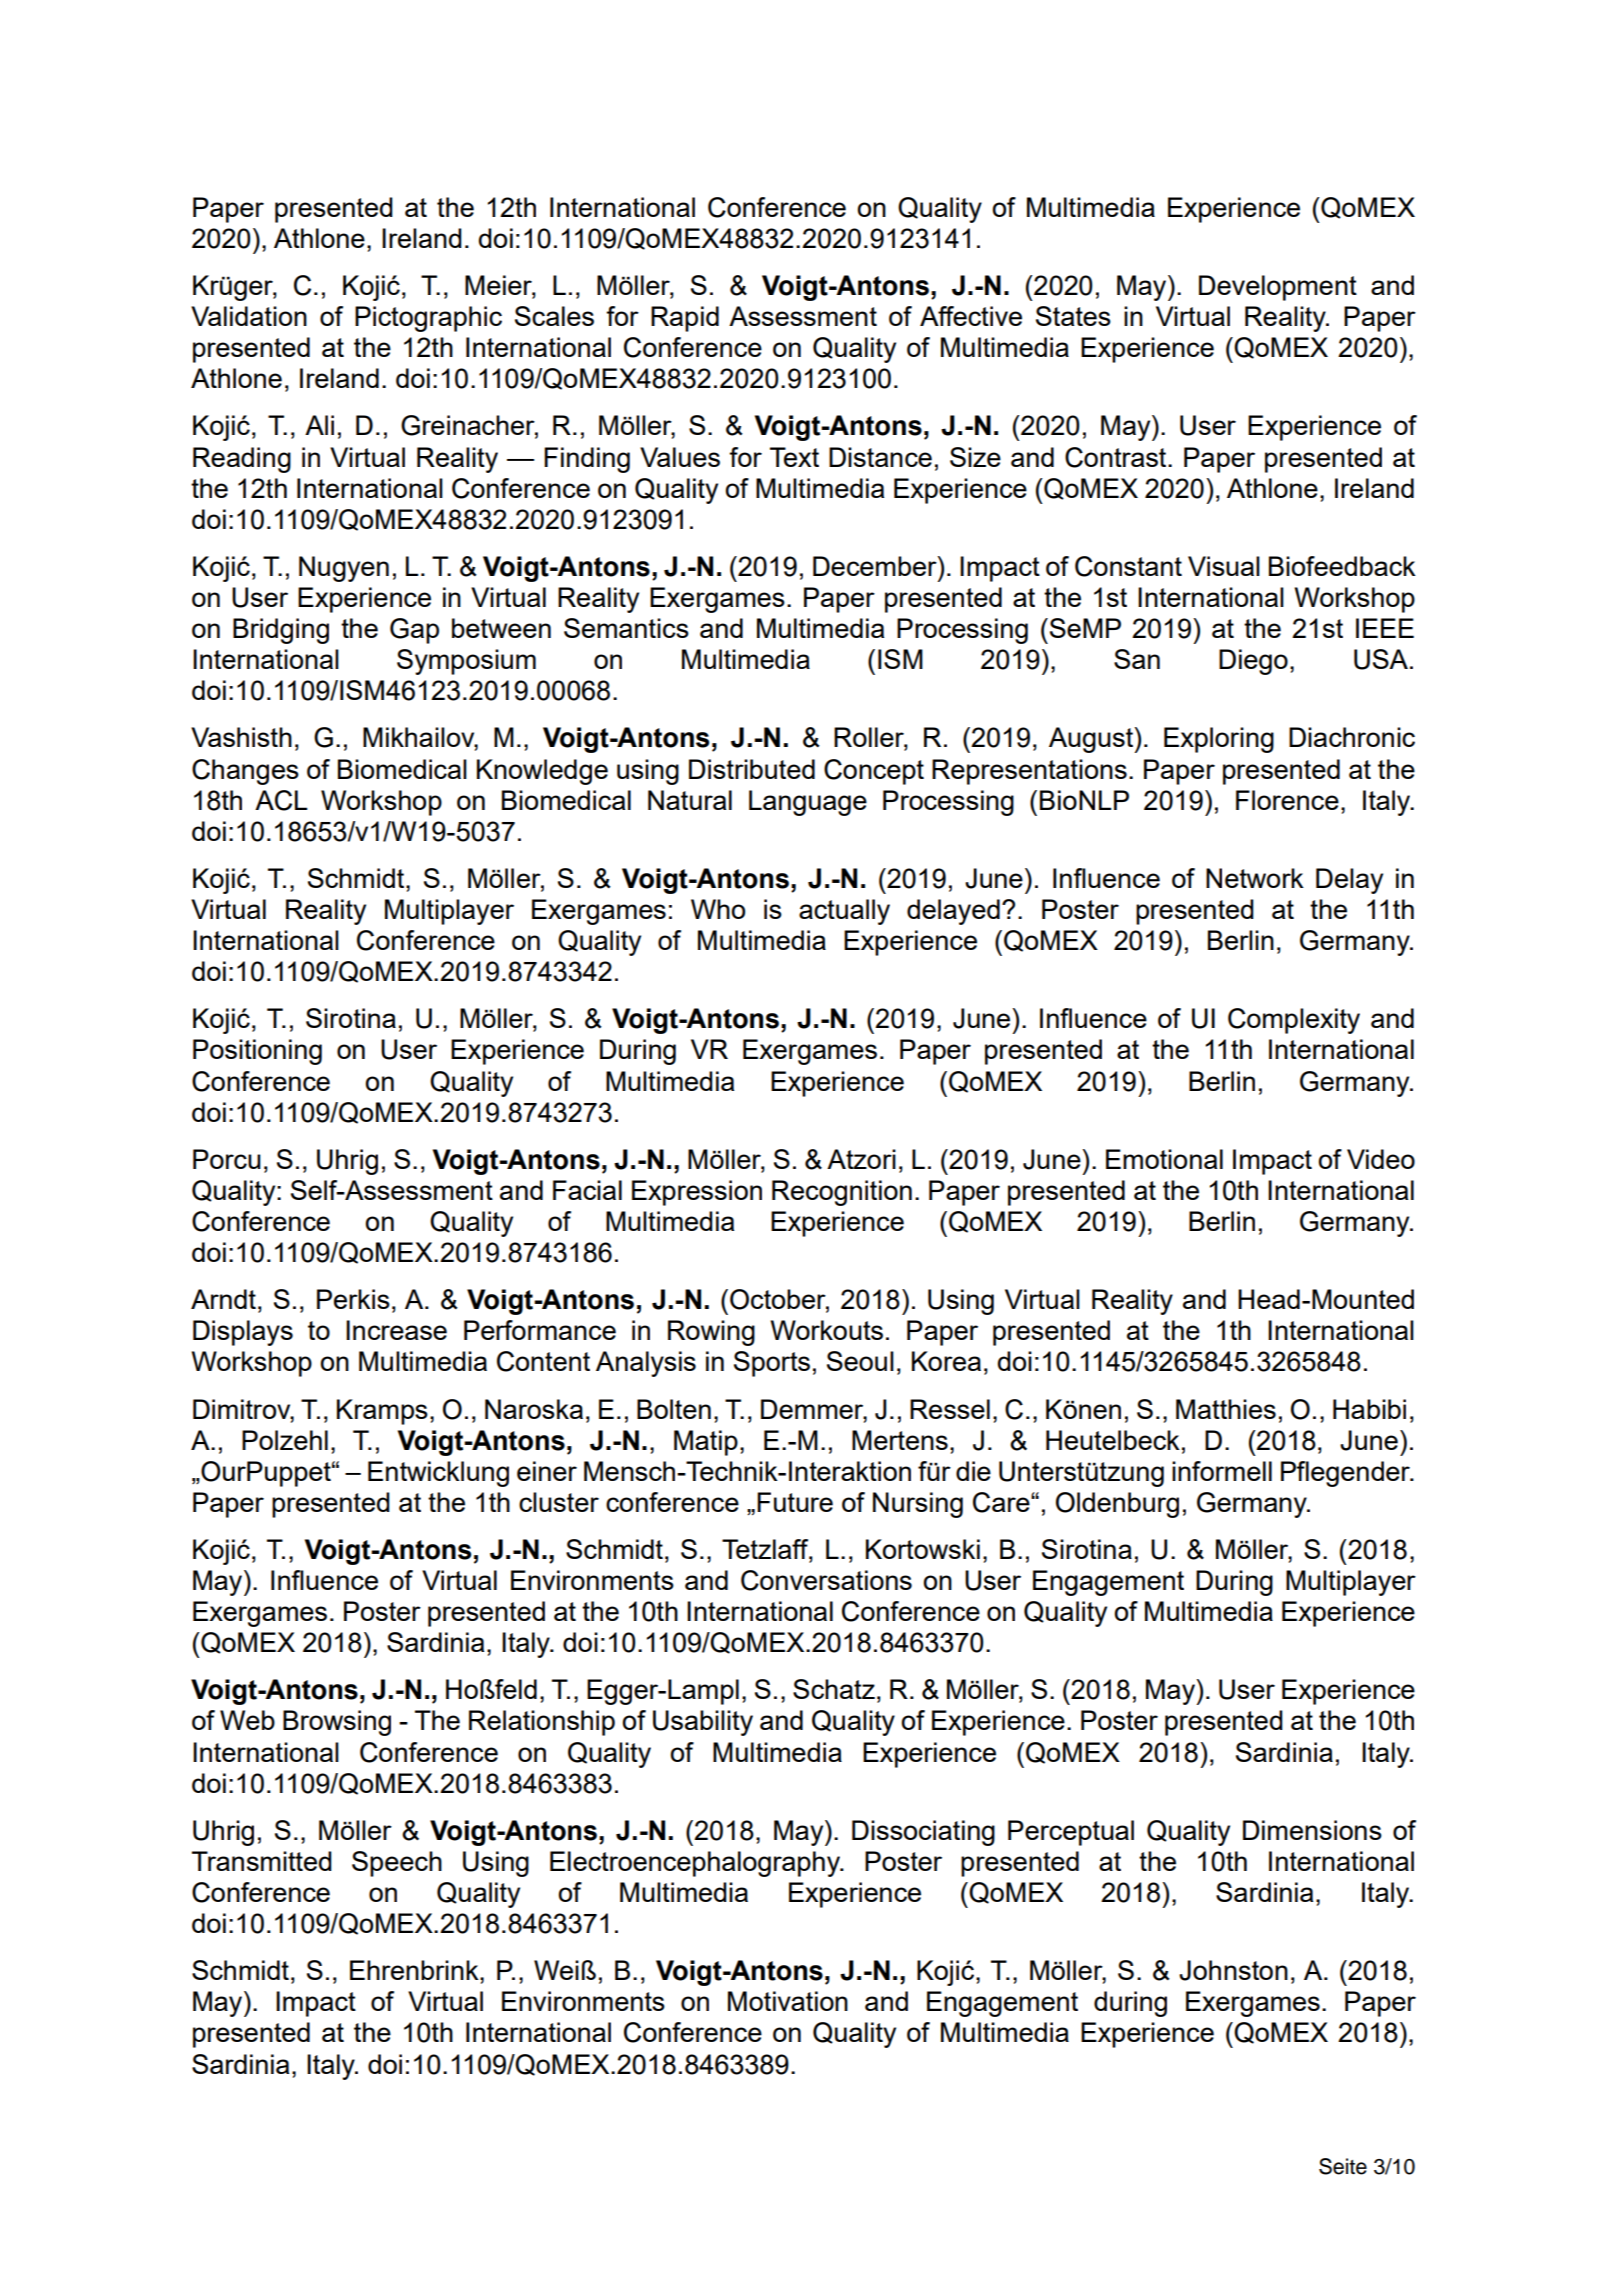  I want to click on Emotional, so click(1164, 1159).
